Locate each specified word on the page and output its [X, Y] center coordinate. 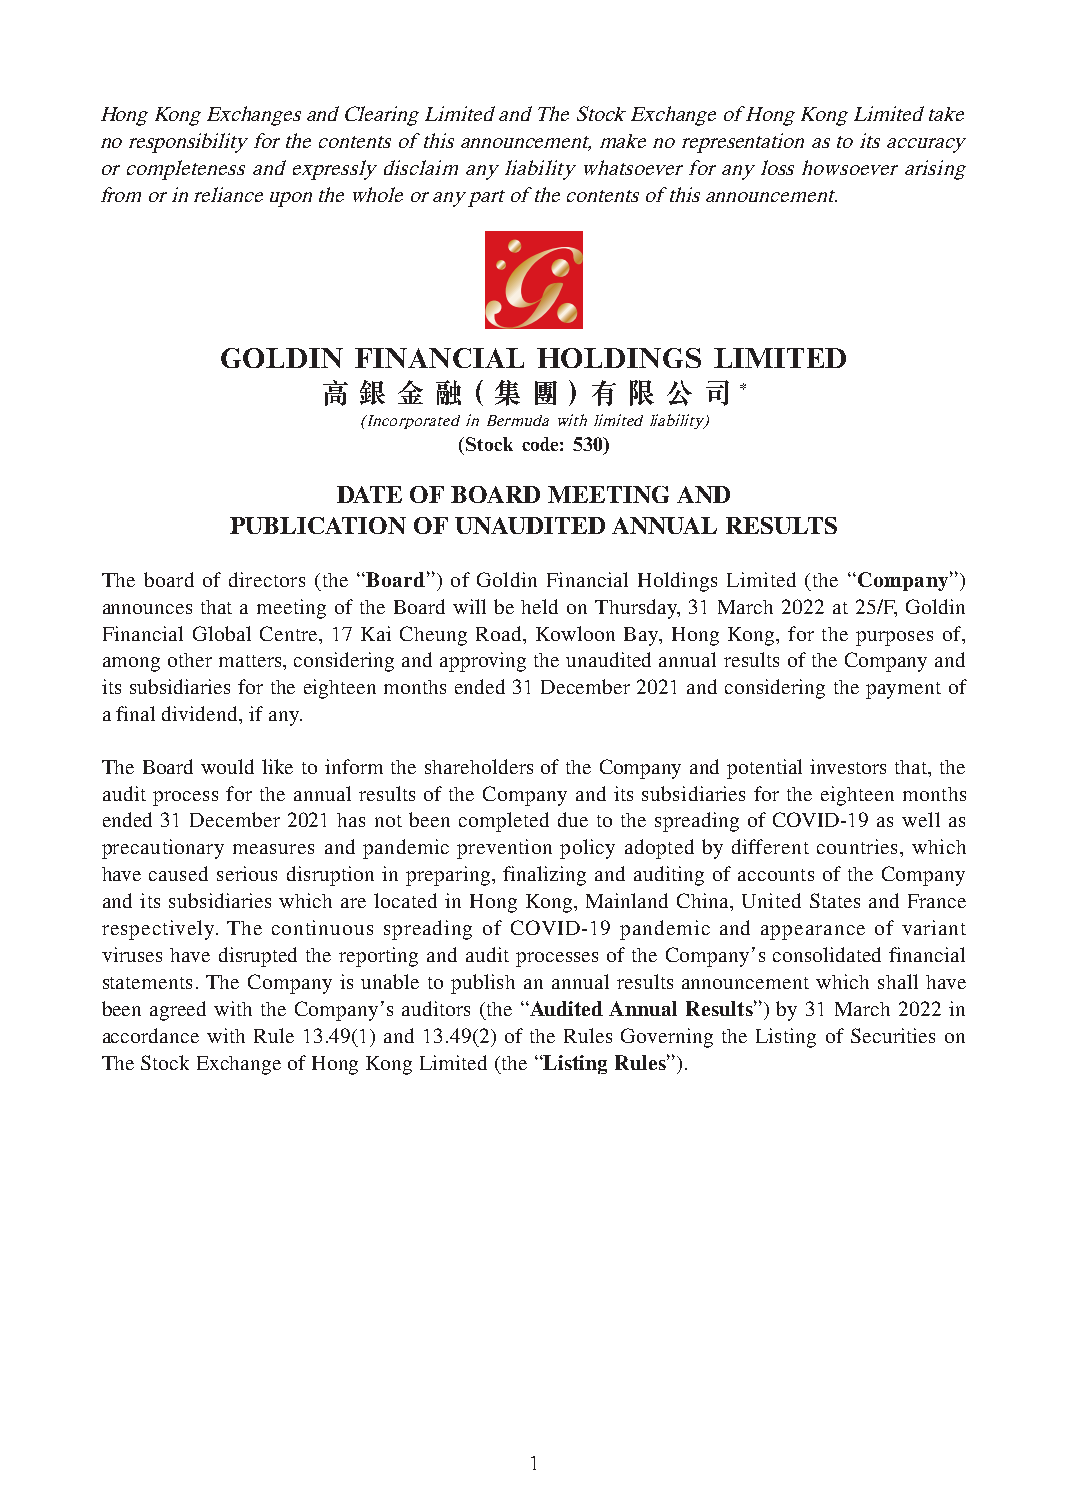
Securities [893, 1035]
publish [483, 984]
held [539, 606]
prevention [504, 849]
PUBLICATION [318, 525]
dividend [201, 713]
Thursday [637, 609]
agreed [178, 1011]
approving [483, 662]
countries [857, 846]
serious [247, 873]
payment [903, 690]
